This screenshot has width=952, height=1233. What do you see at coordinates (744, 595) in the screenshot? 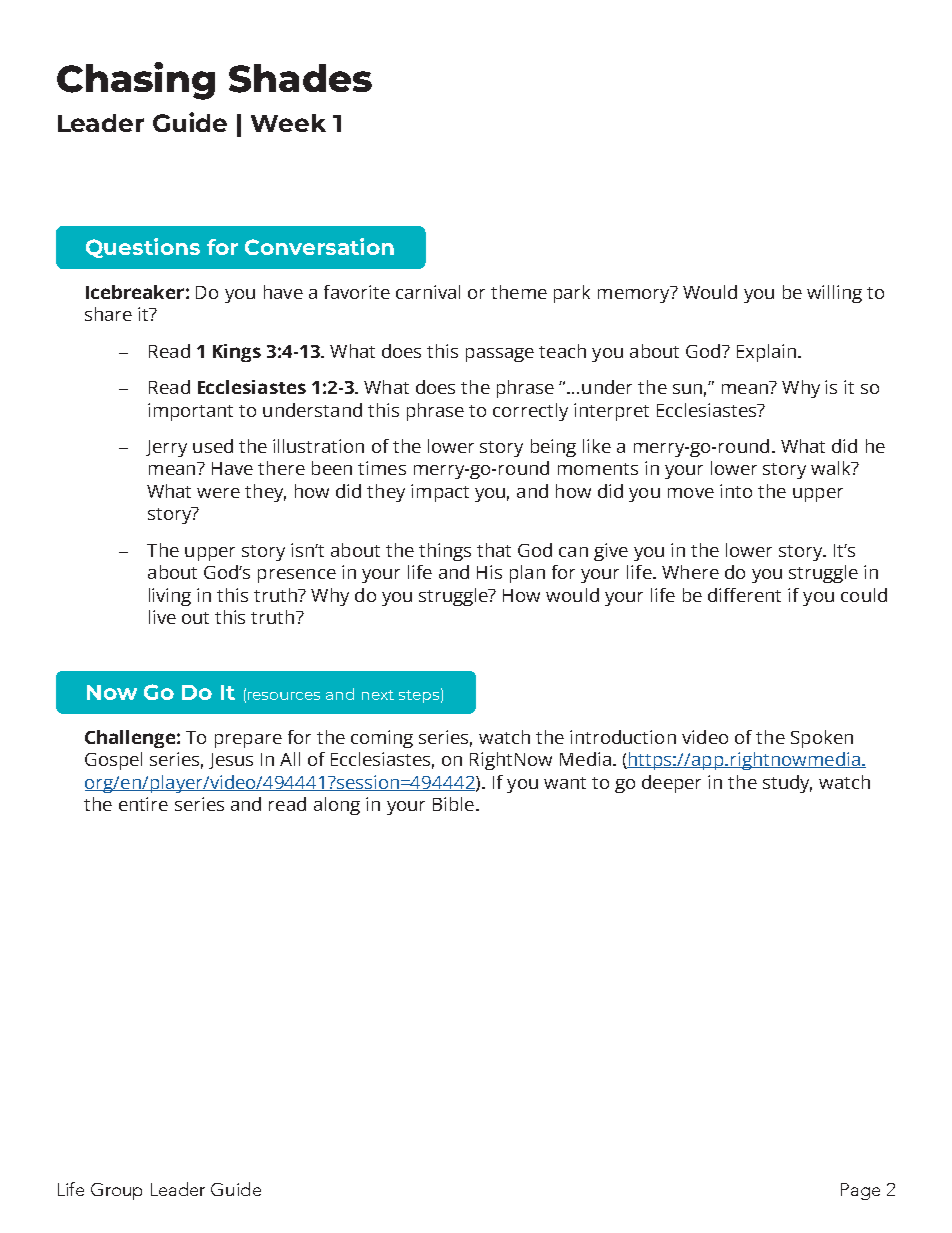
I see `different` at bounding box center [744, 595].
